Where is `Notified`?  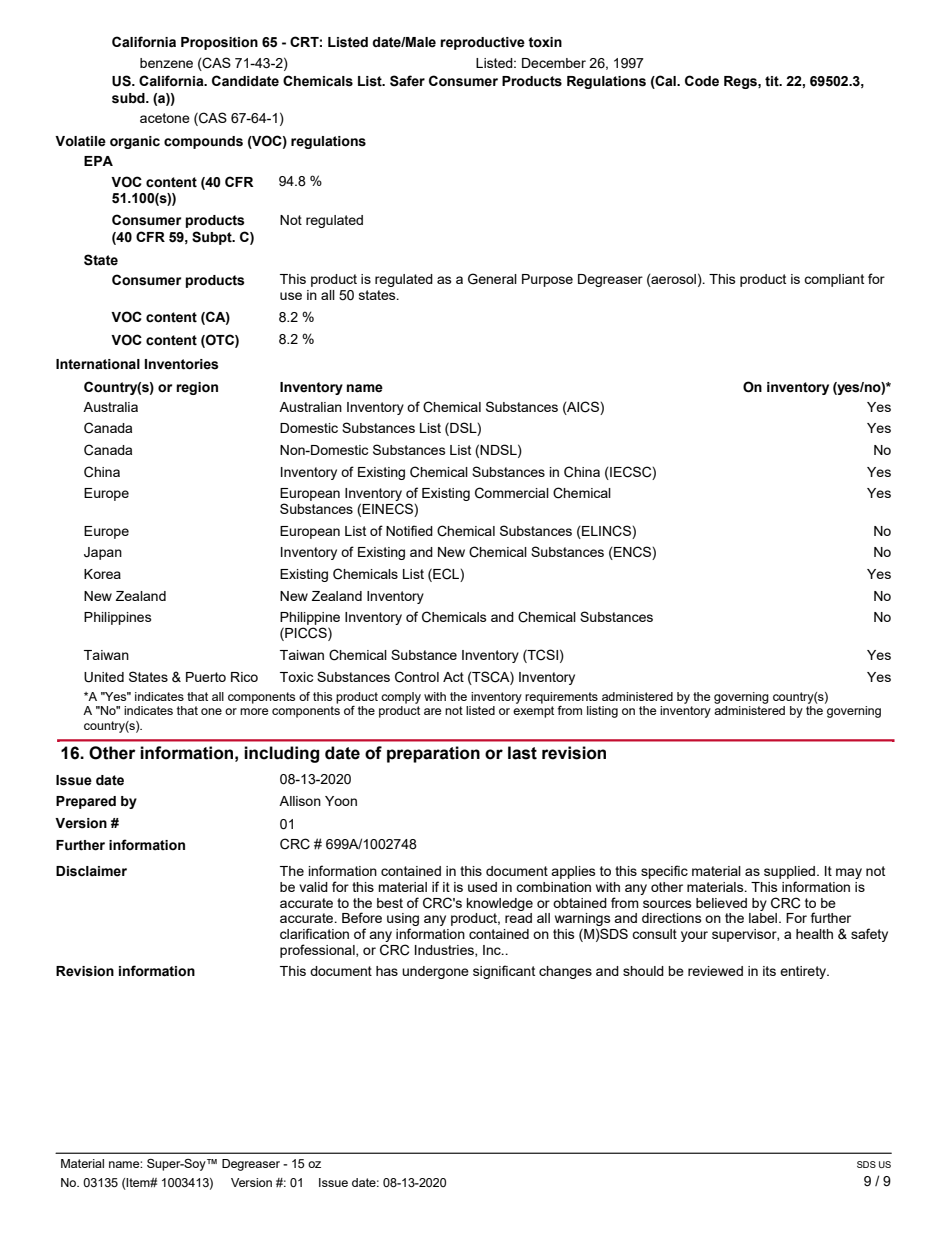
Notified is located at coordinates (409, 530).
